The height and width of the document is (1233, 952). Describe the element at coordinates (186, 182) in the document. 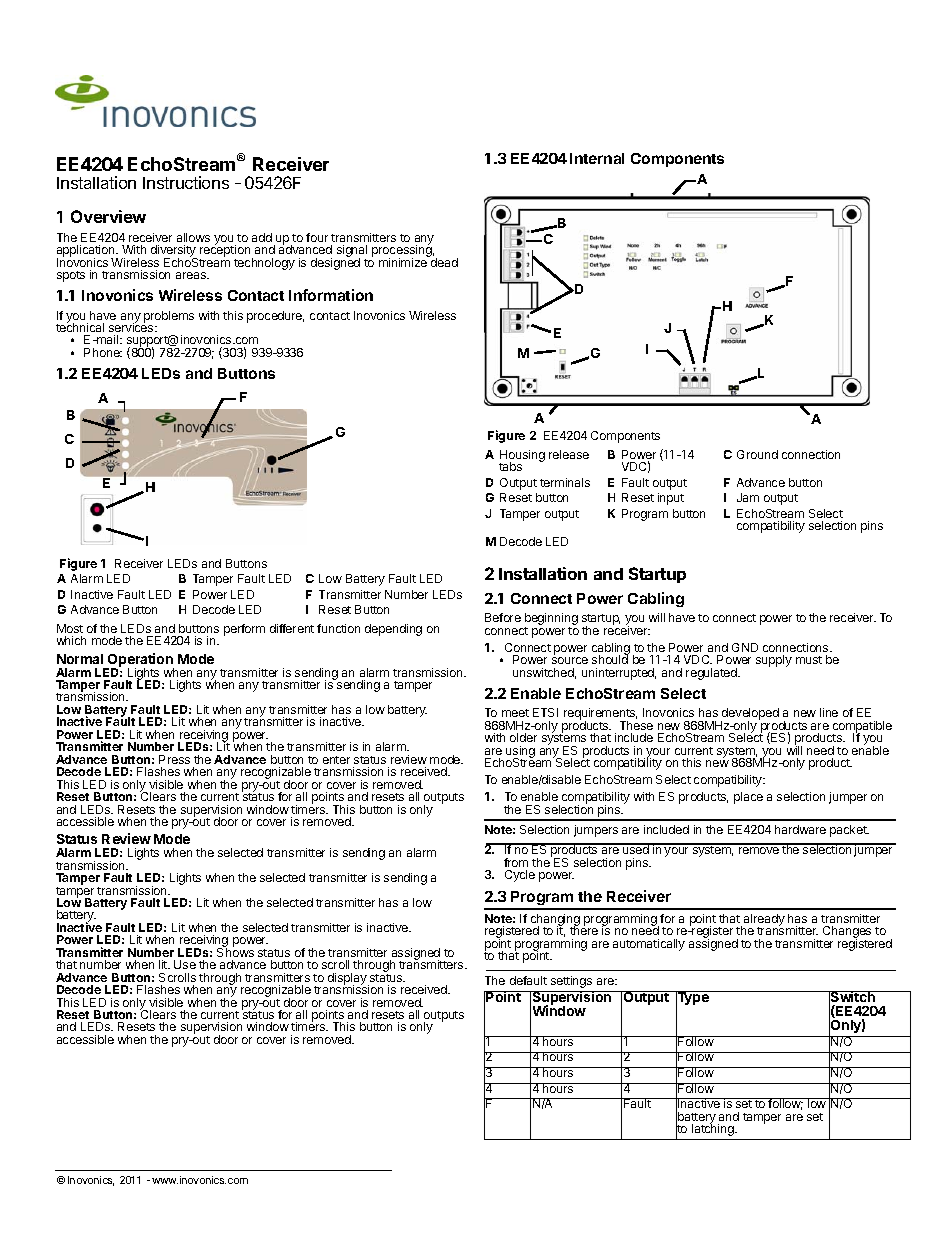

I see `Instructions` at that location.
